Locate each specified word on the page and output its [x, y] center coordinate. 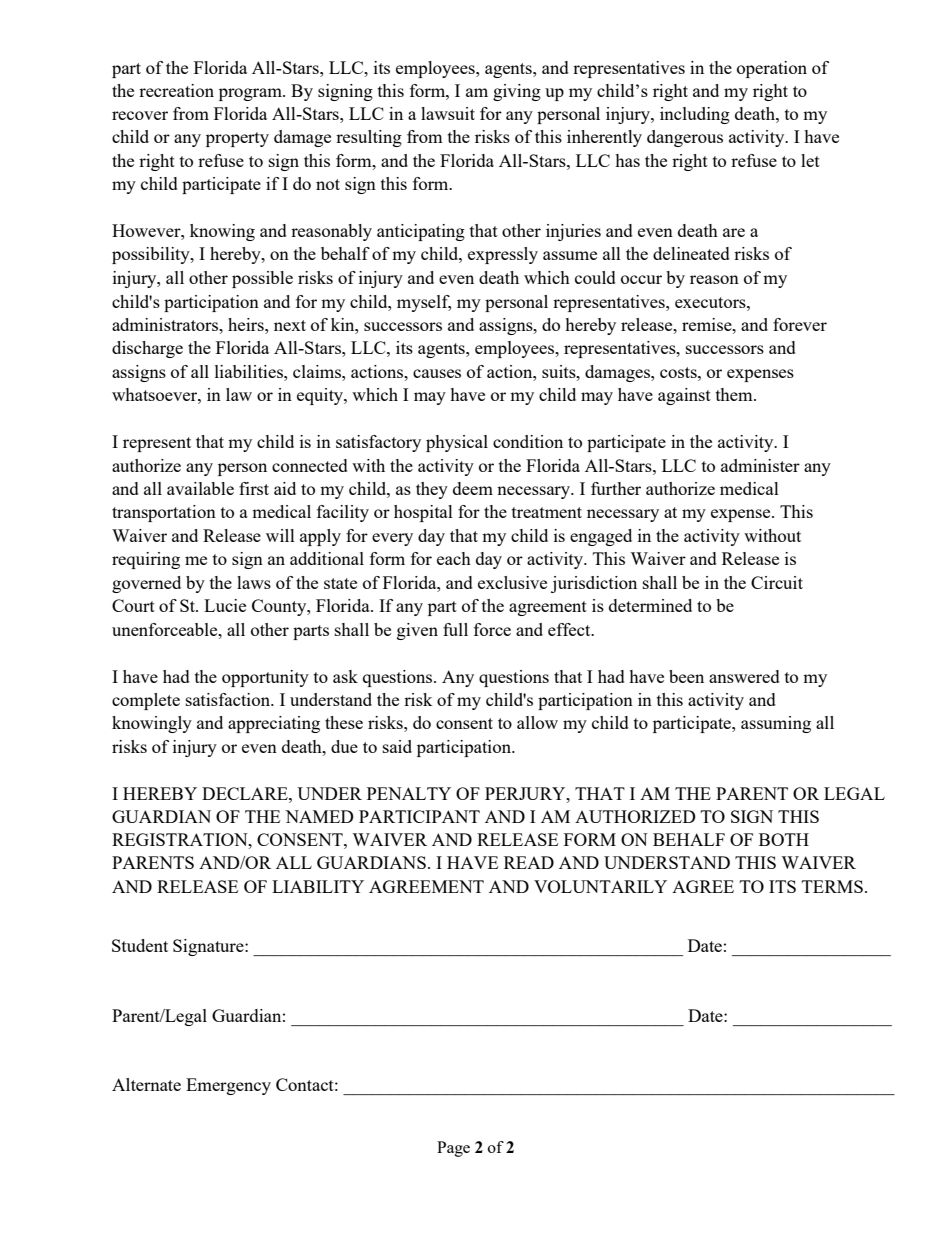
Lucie [225, 605]
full [455, 629]
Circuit [777, 582]
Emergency [228, 1086]
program [251, 94]
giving [517, 92]
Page [453, 1149]
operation [772, 69]
